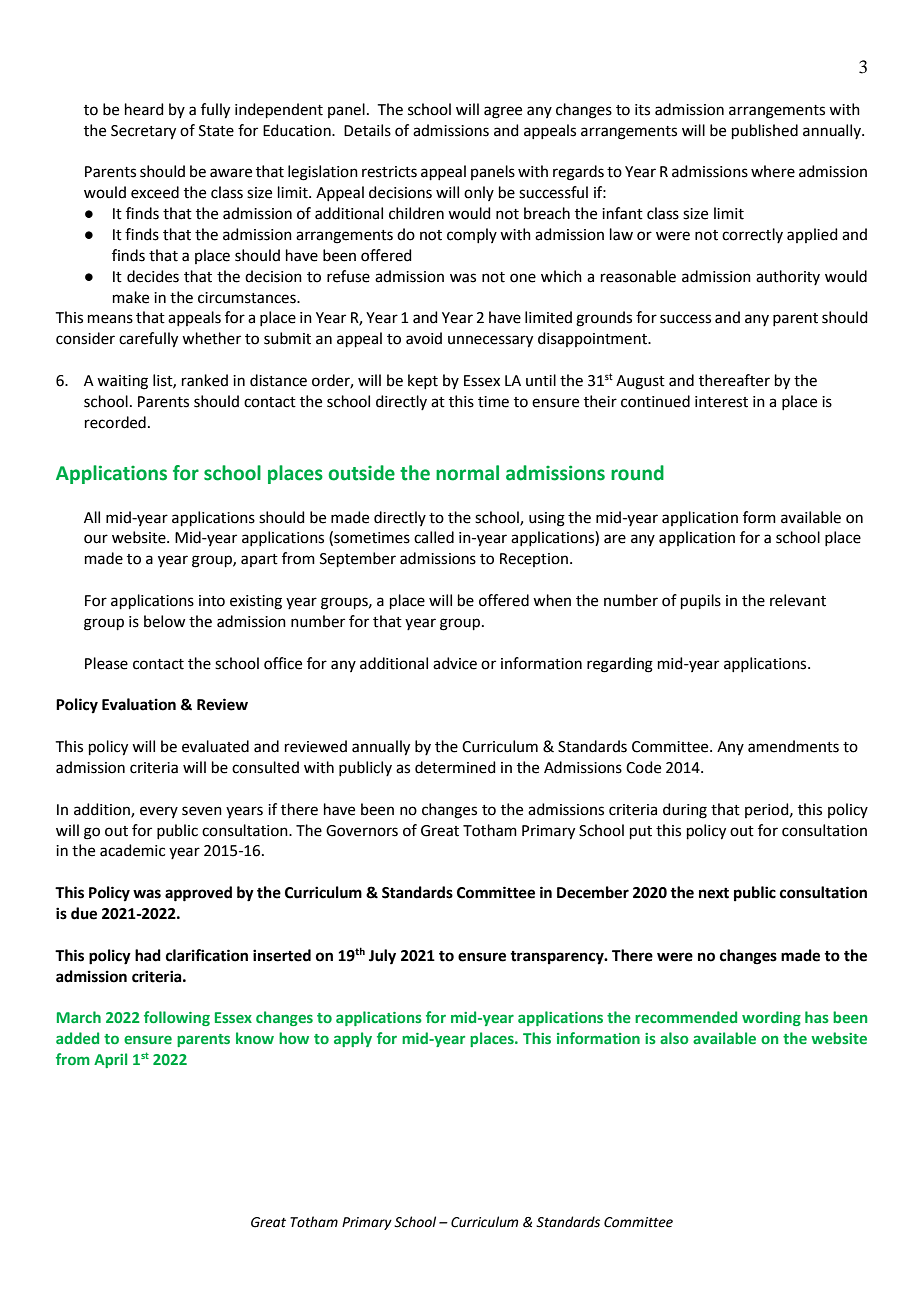 Image resolution: width=924 pixels, height=1308 pixels. Describe the element at coordinates (143, 132) in the screenshot. I see `Secretary` at that location.
